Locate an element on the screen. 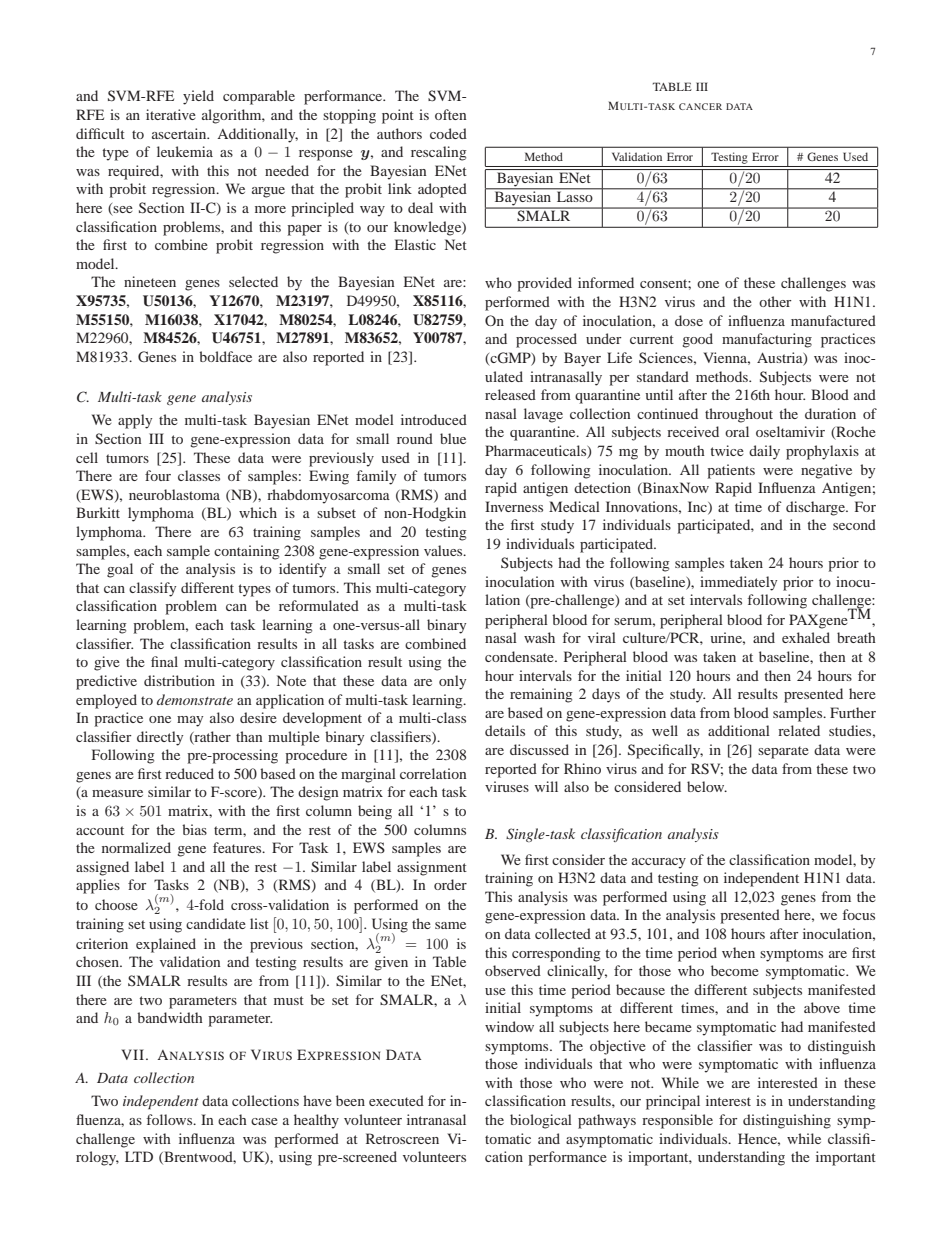  boldface is located at coordinates (225, 356).
